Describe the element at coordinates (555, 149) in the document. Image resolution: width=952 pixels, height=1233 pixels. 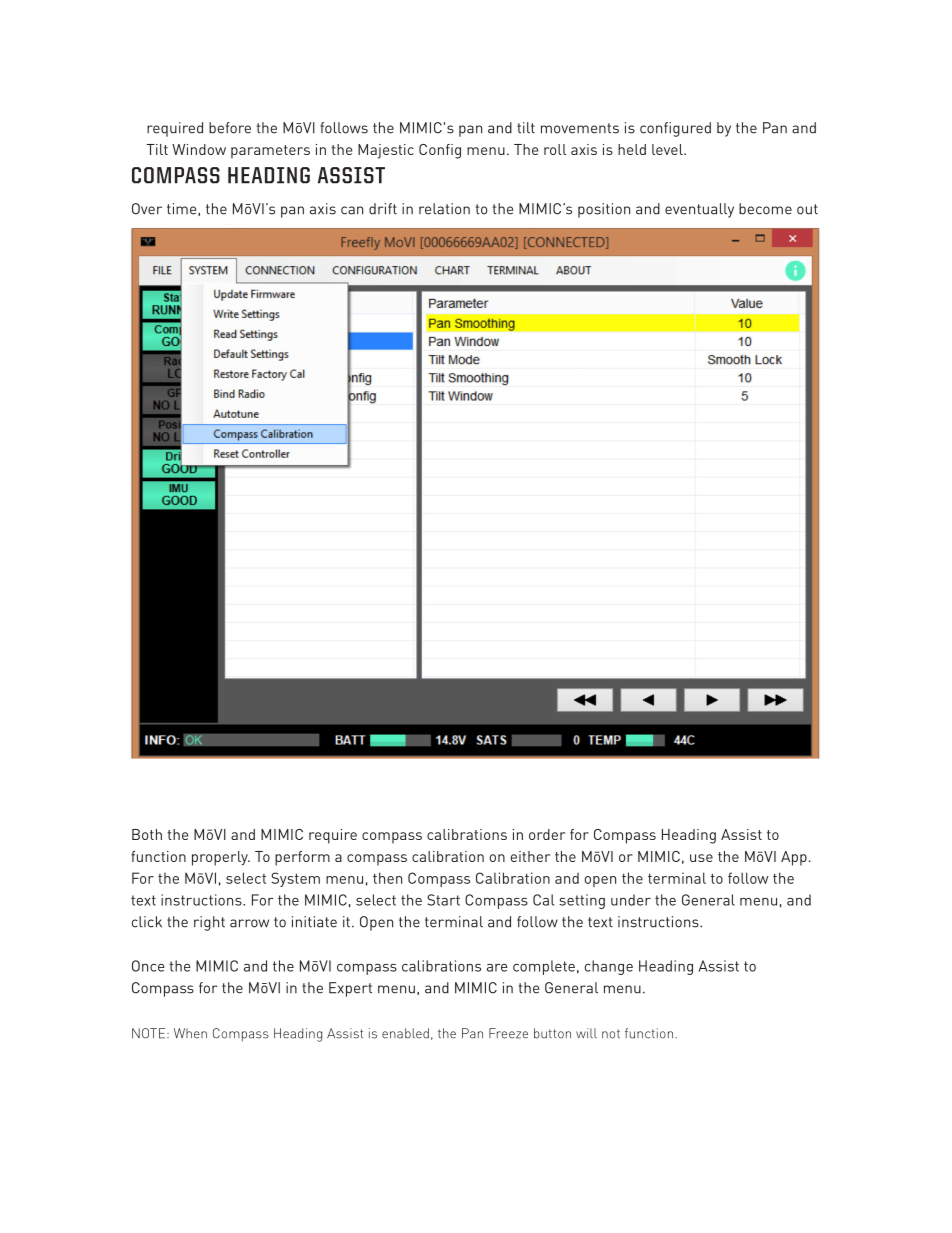
I see `roll` at that location.
